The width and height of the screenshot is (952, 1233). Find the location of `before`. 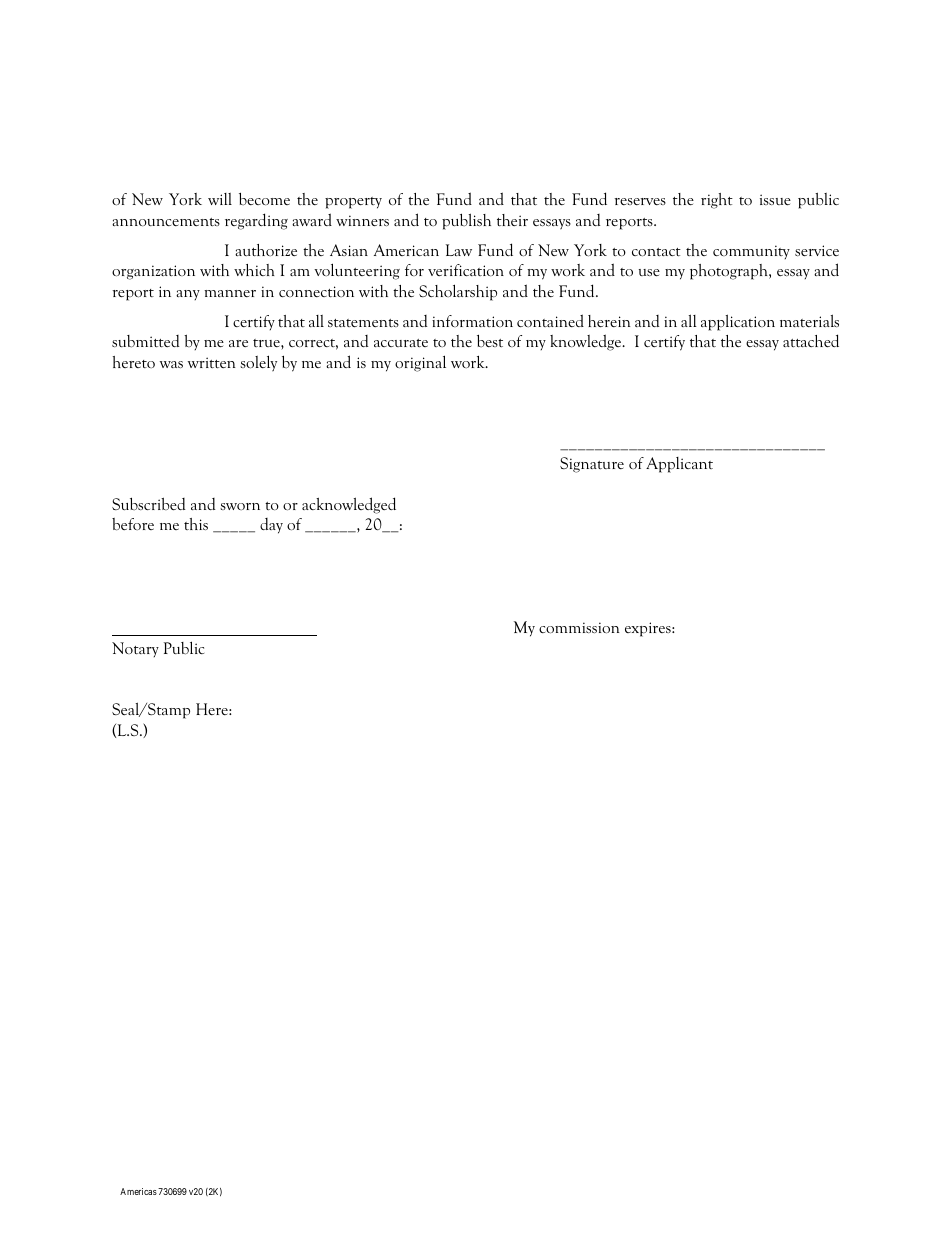

before is located at coordinates (133, 524).
